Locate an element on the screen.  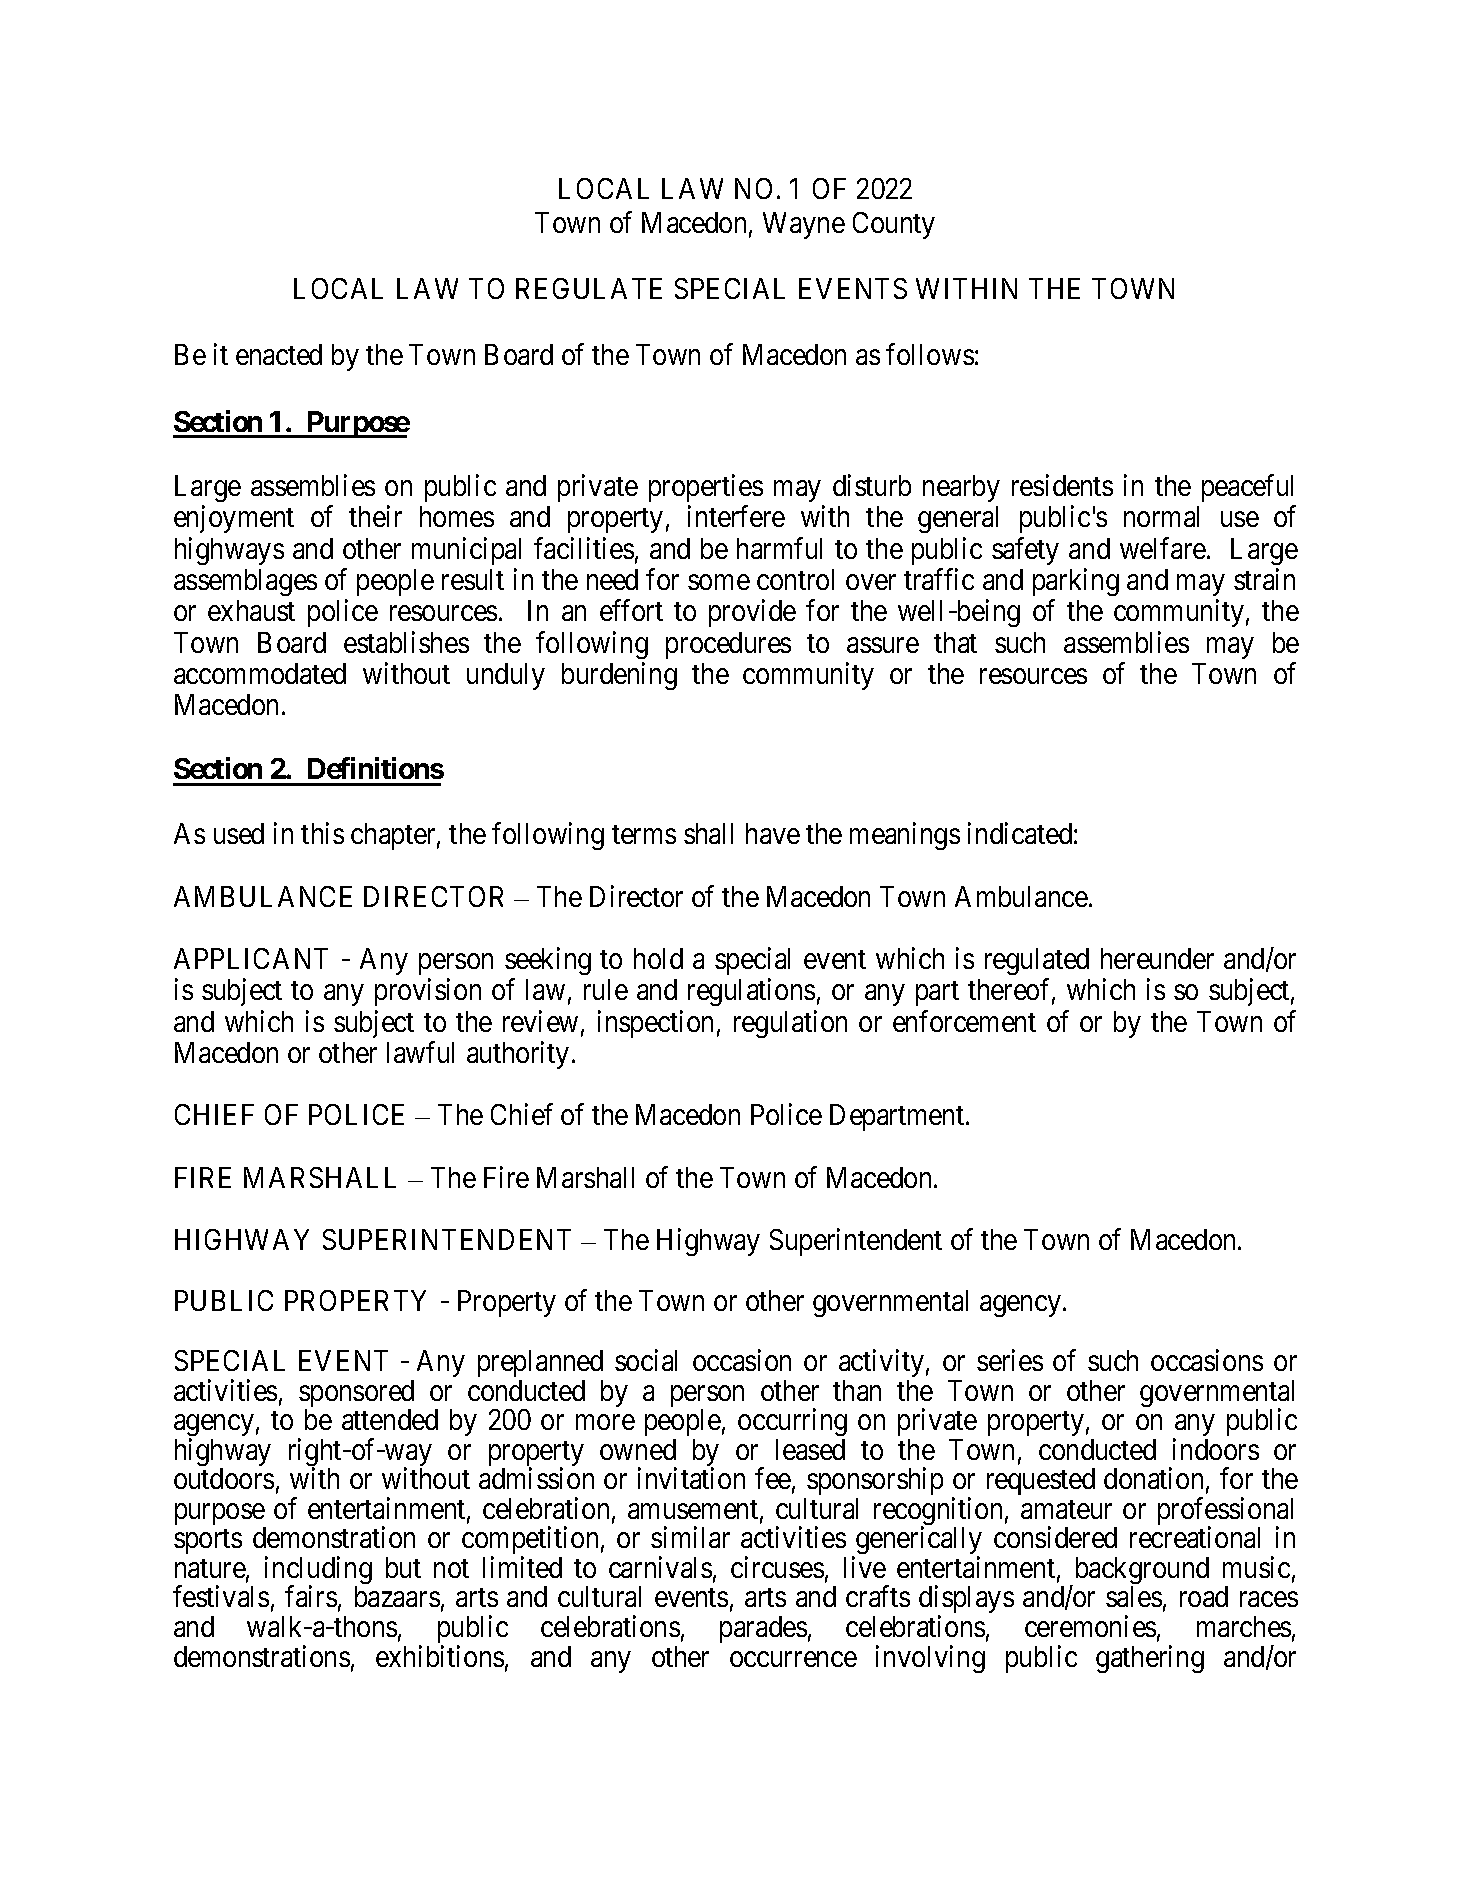
follows is located at coordinates (930, 354).
